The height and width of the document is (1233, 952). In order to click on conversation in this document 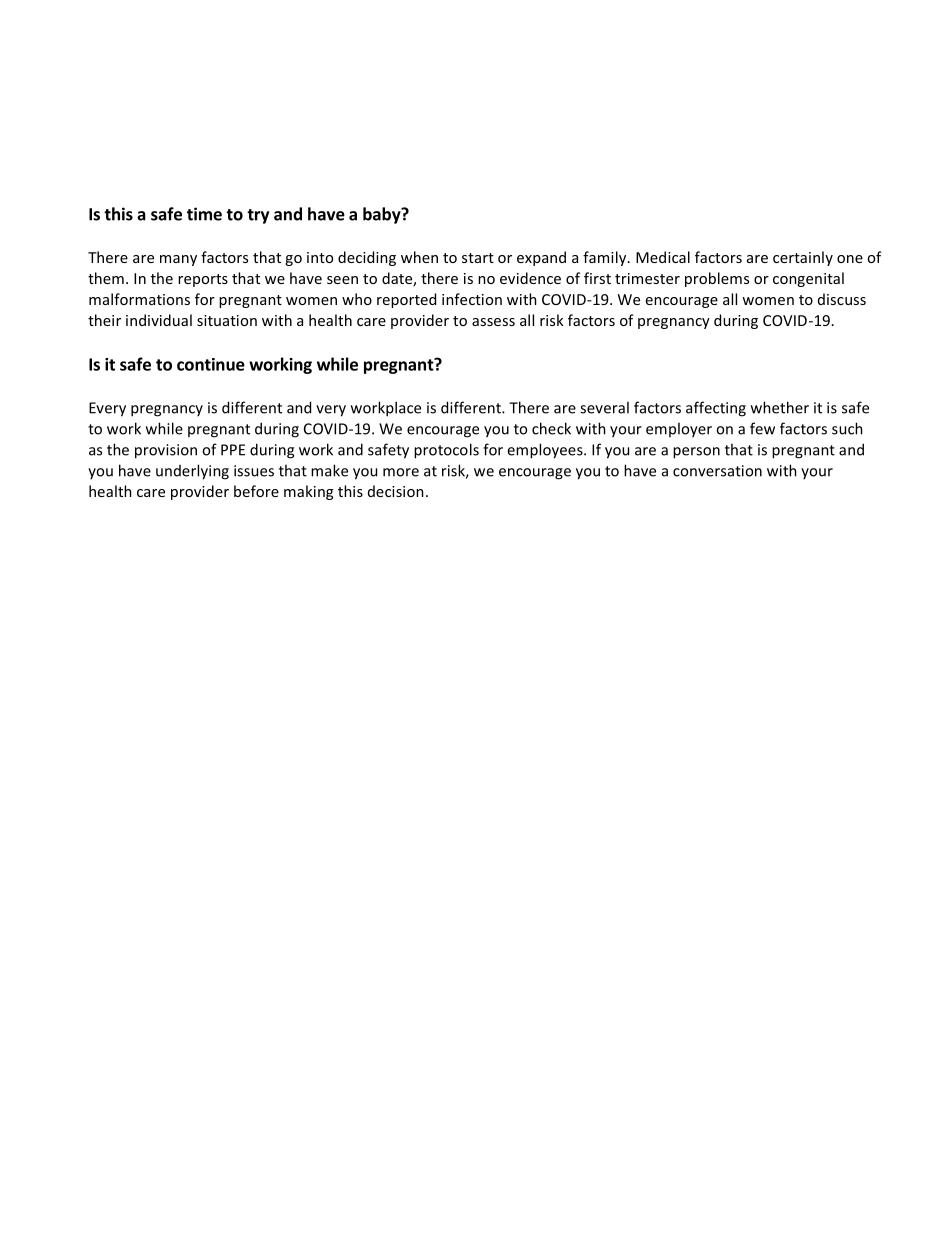, I will do `click(717, 471)`.
